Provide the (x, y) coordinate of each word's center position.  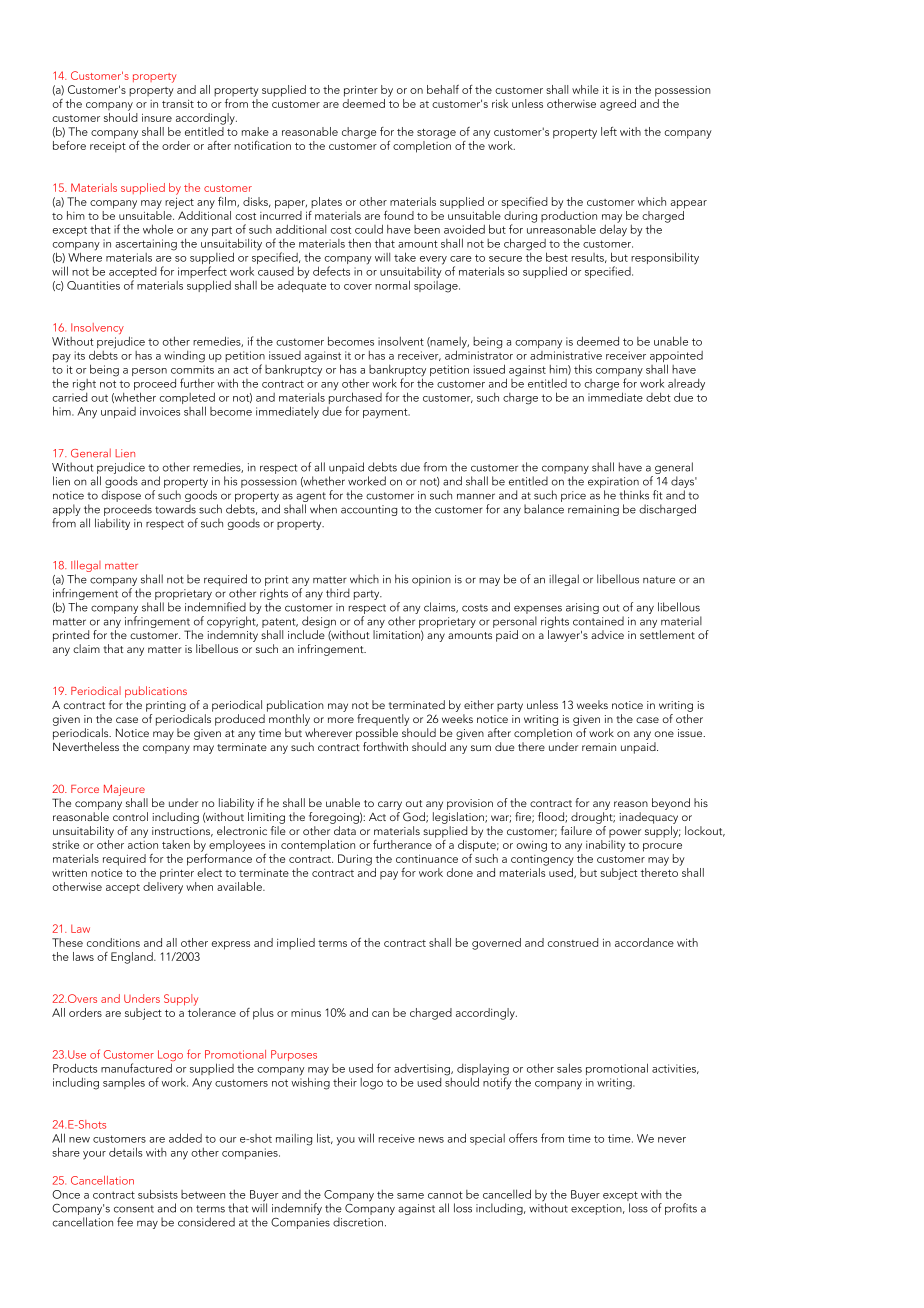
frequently (383, 720)
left (609, 131)
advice (607, 634)
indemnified (215, 607)
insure (157, 118)
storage (436, 134)
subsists (158, 1194)
